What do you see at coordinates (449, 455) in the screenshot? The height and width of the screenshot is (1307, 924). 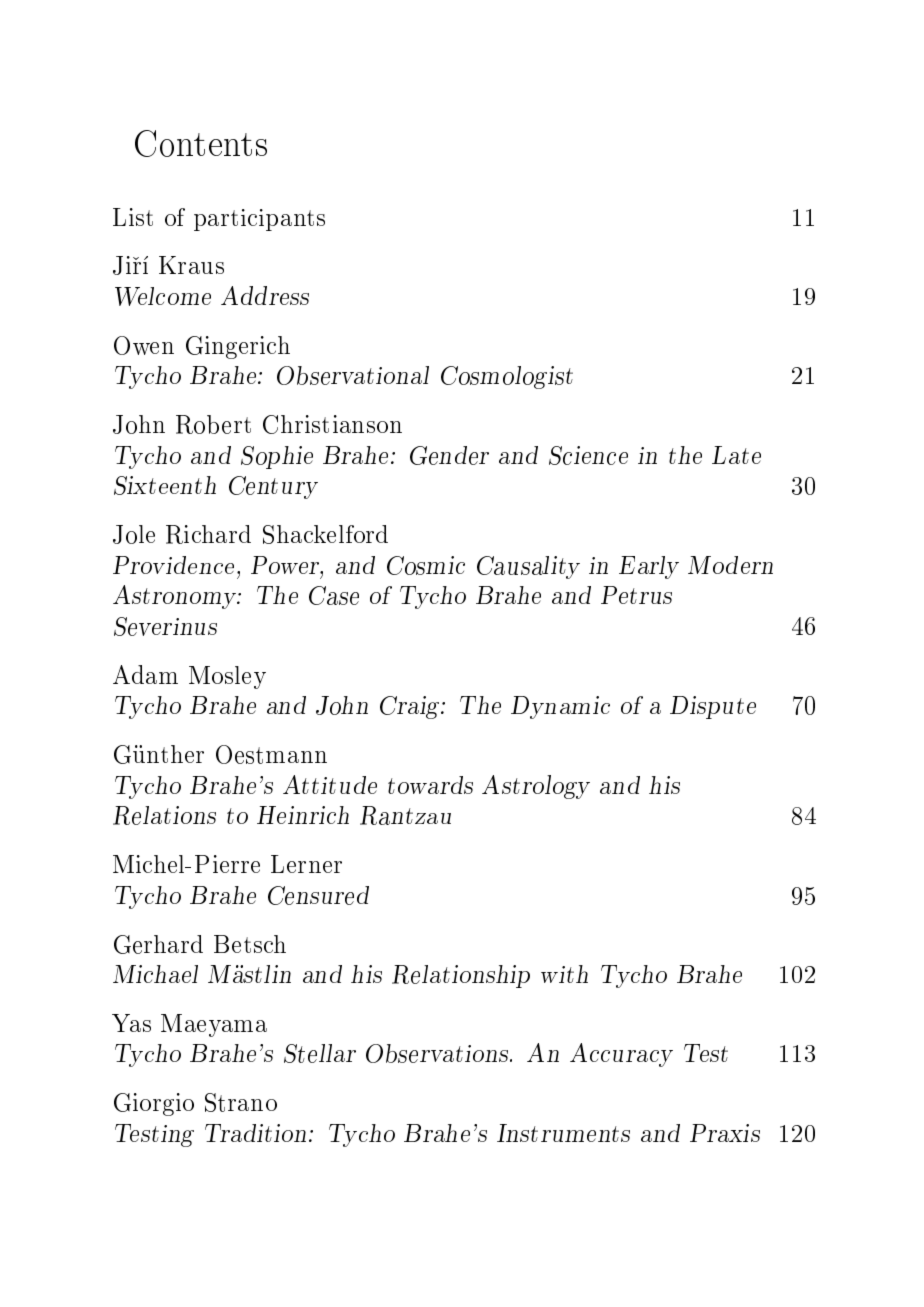 I see `Gender` at bounding box center [449, 455].
